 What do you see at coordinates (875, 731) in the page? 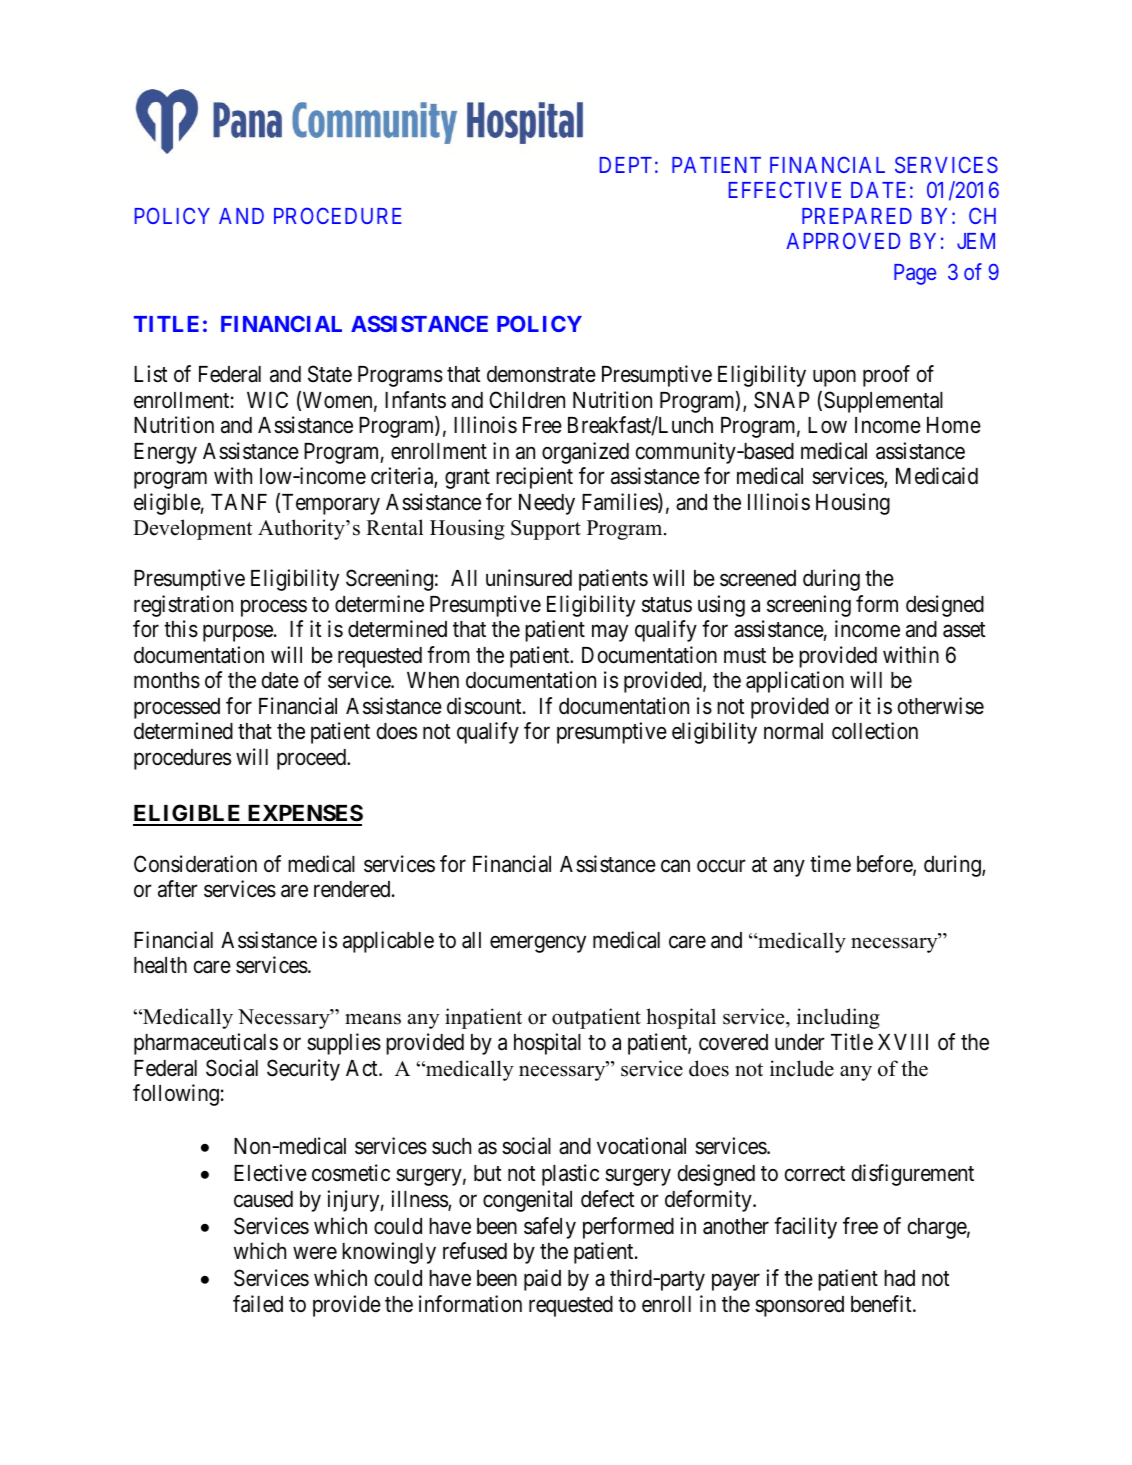
I see `collection` at bounding box center [875, 731].
